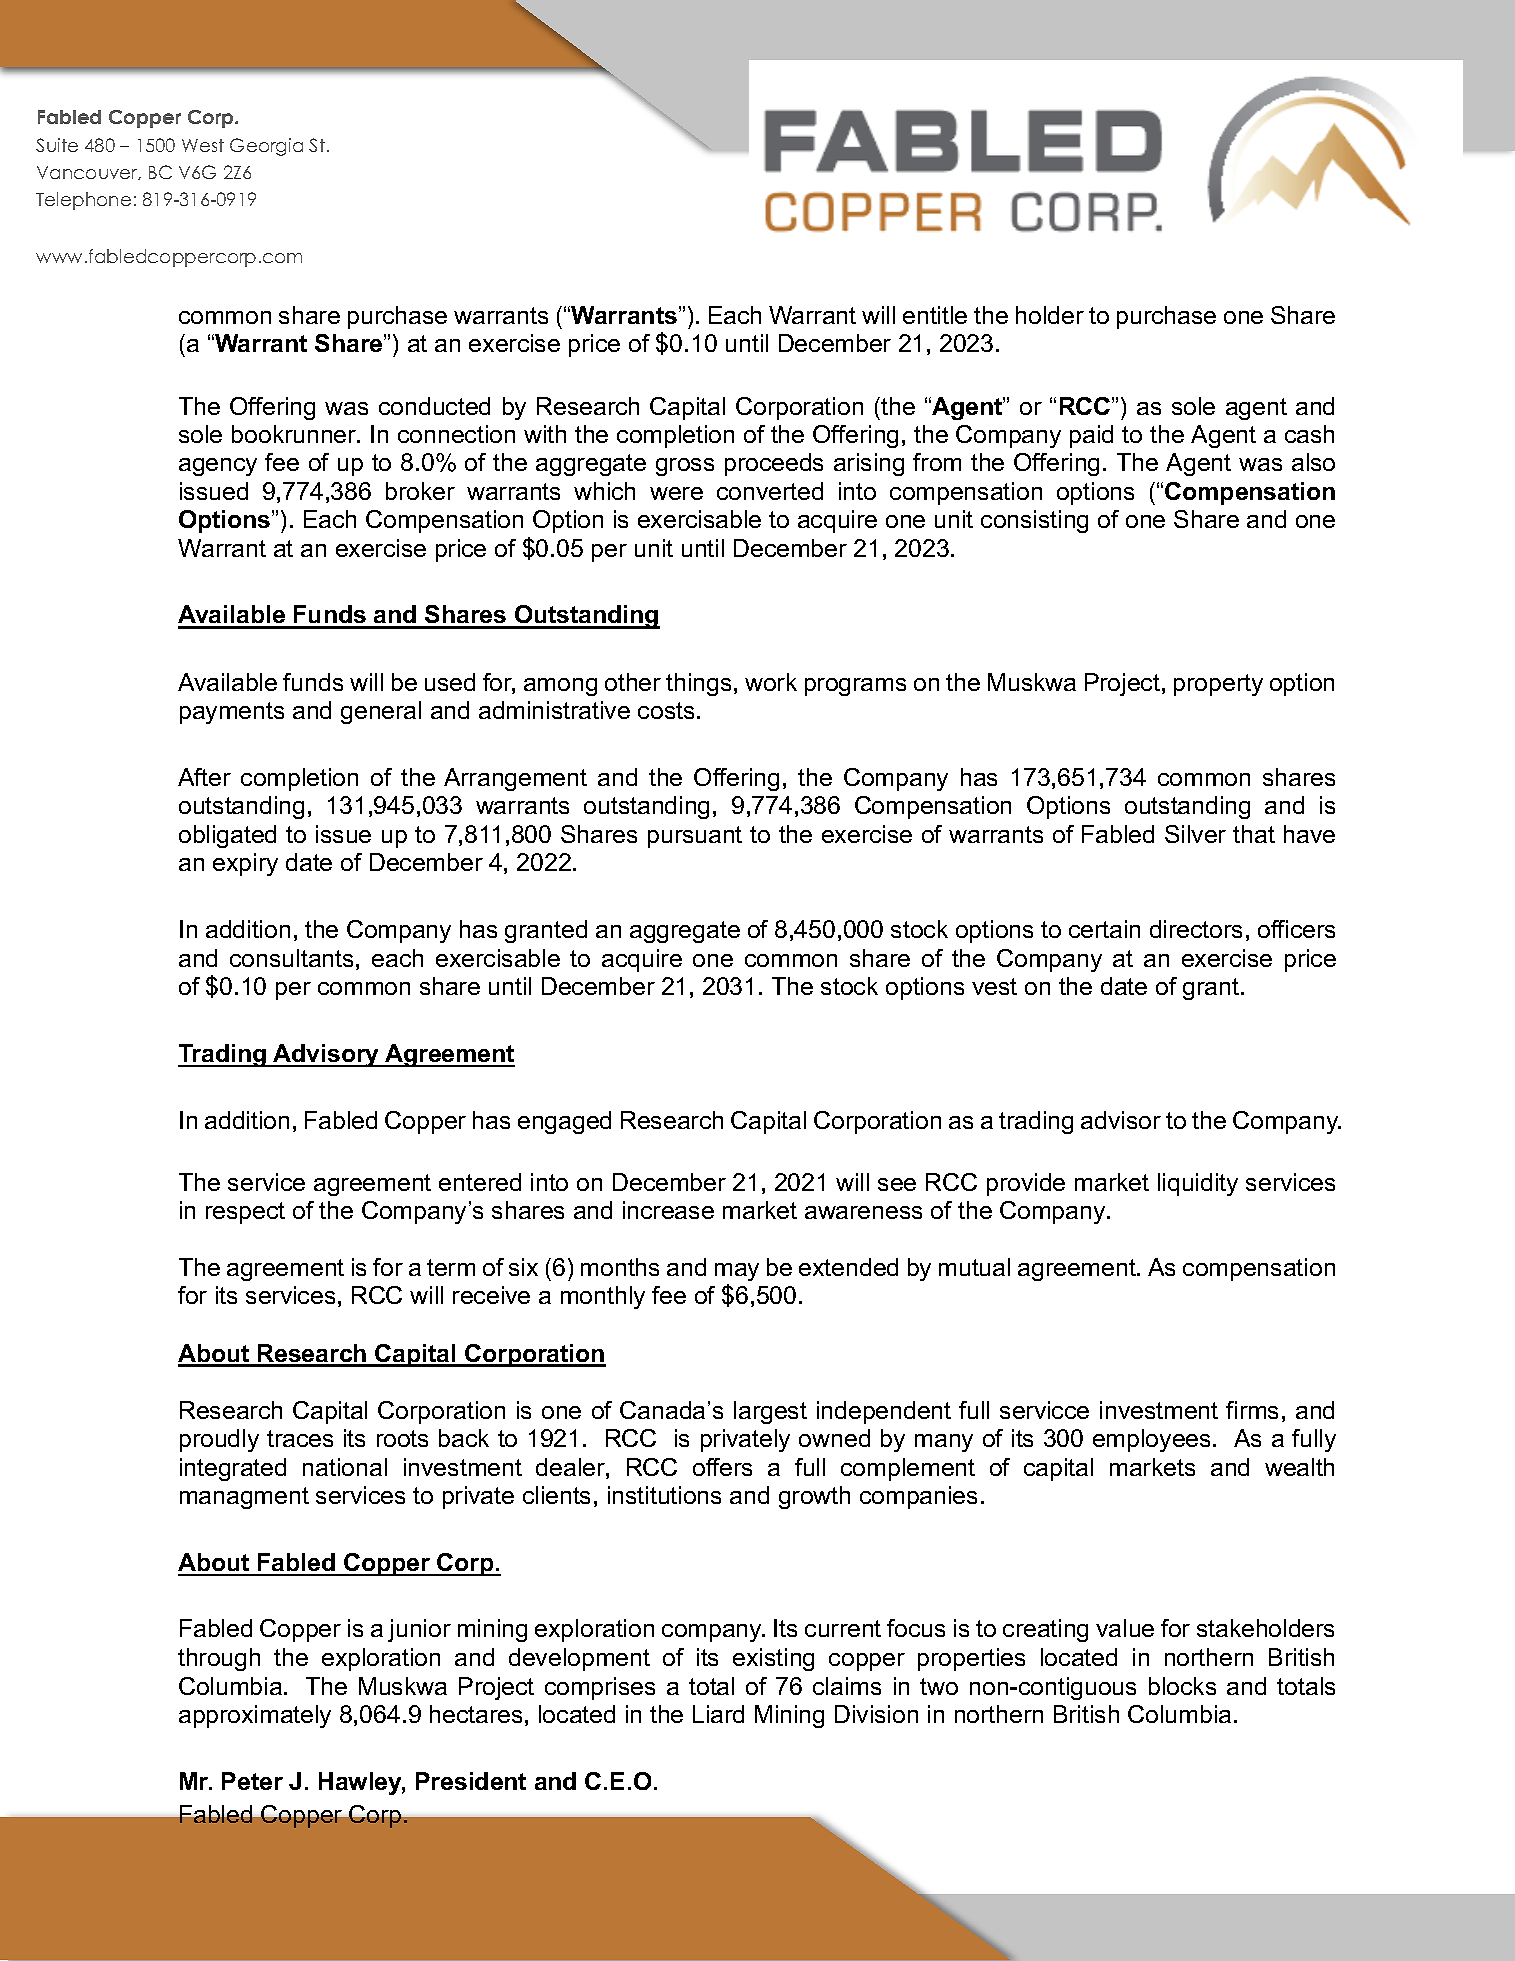 The image size is (1515, 1961). I want to click on respect, so click(245, 1213).
